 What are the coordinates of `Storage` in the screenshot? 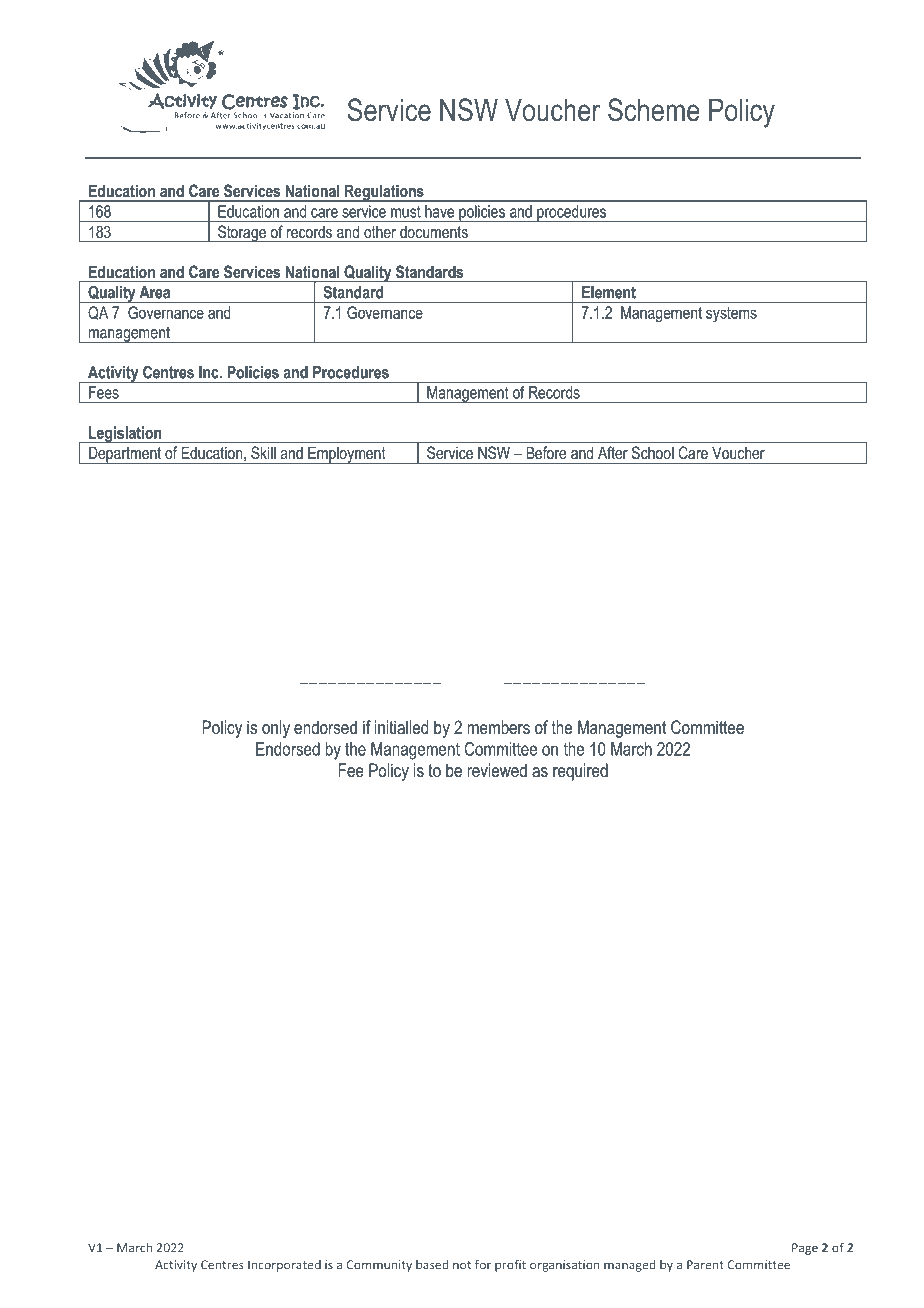 It's located at (242, 234).
